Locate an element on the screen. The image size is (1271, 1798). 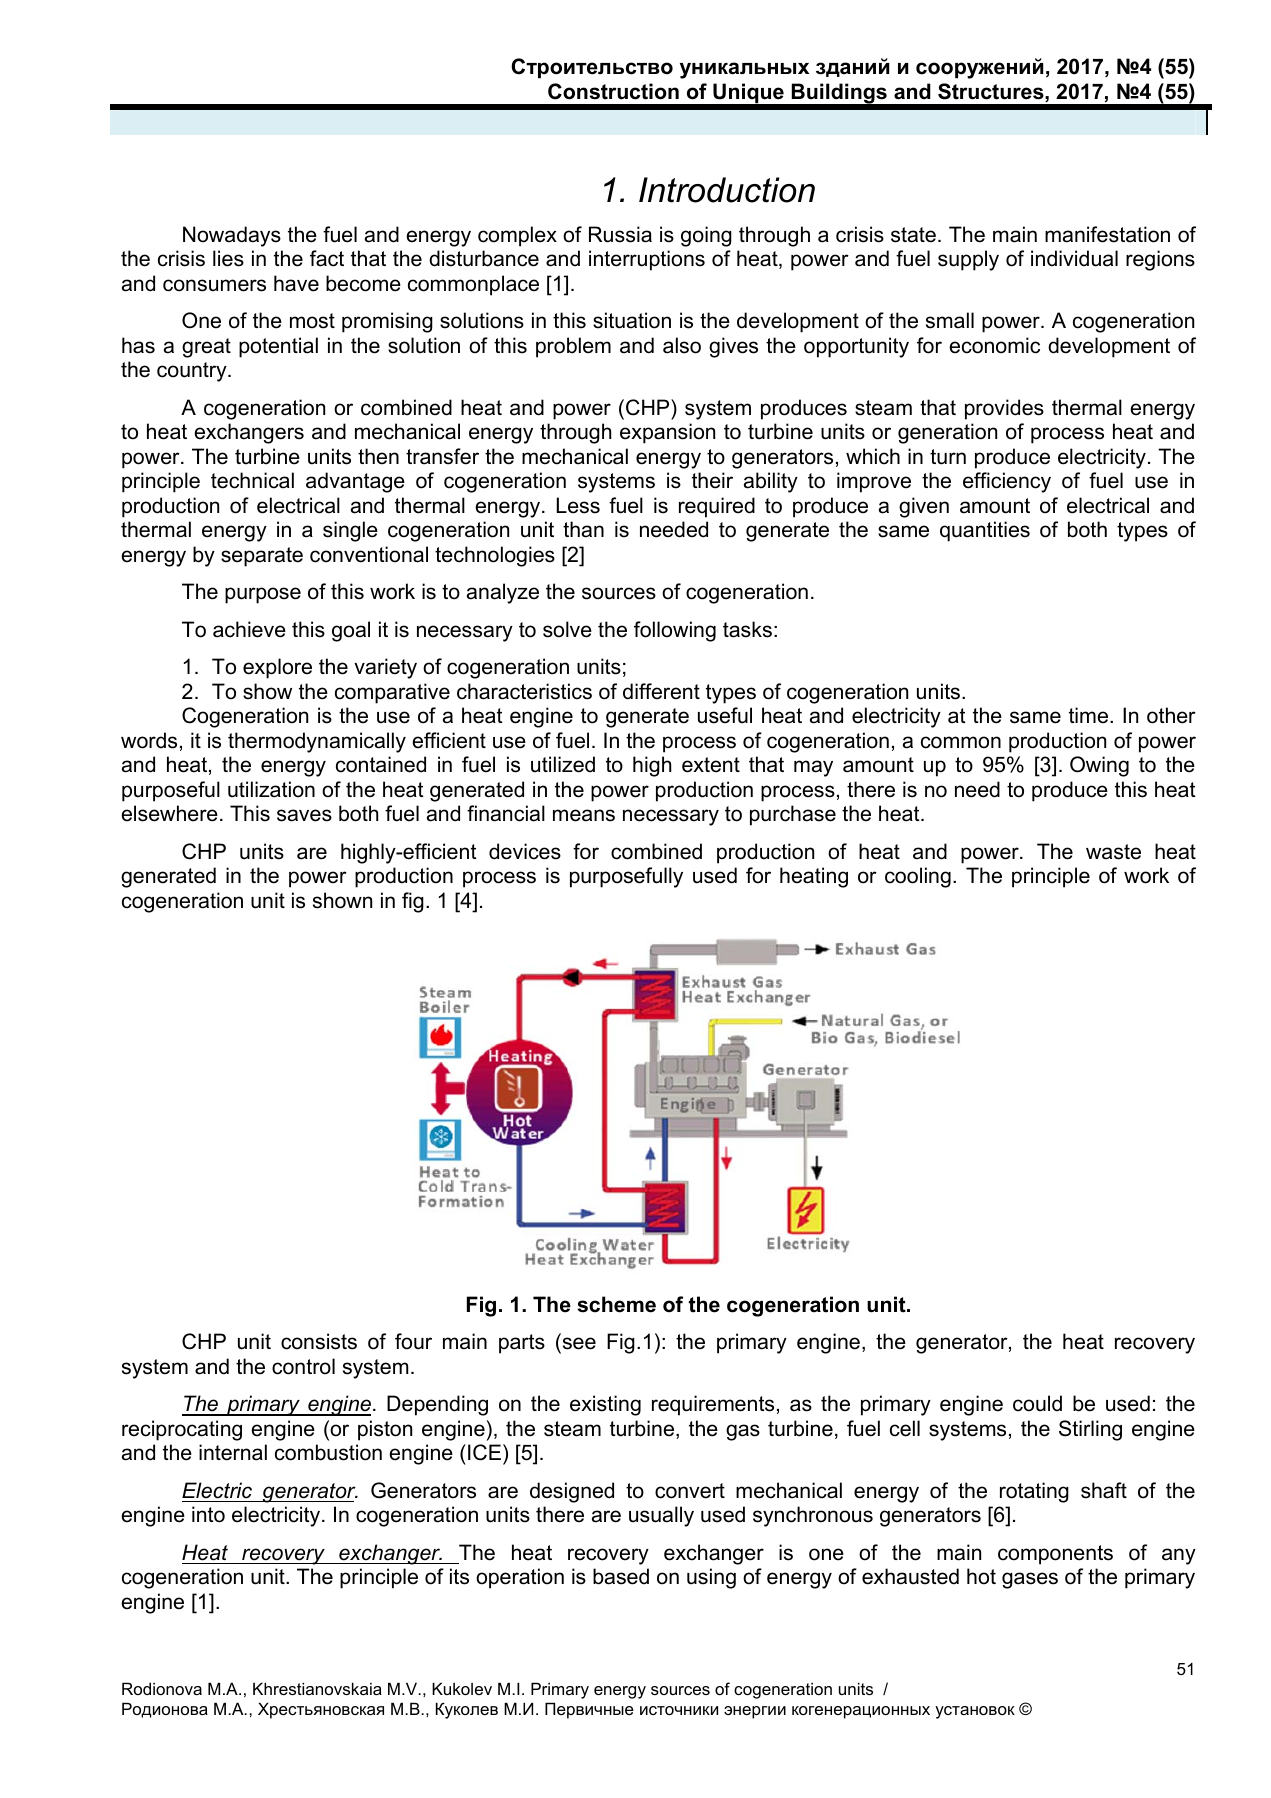
into is located at coordinates (208, 1514).
